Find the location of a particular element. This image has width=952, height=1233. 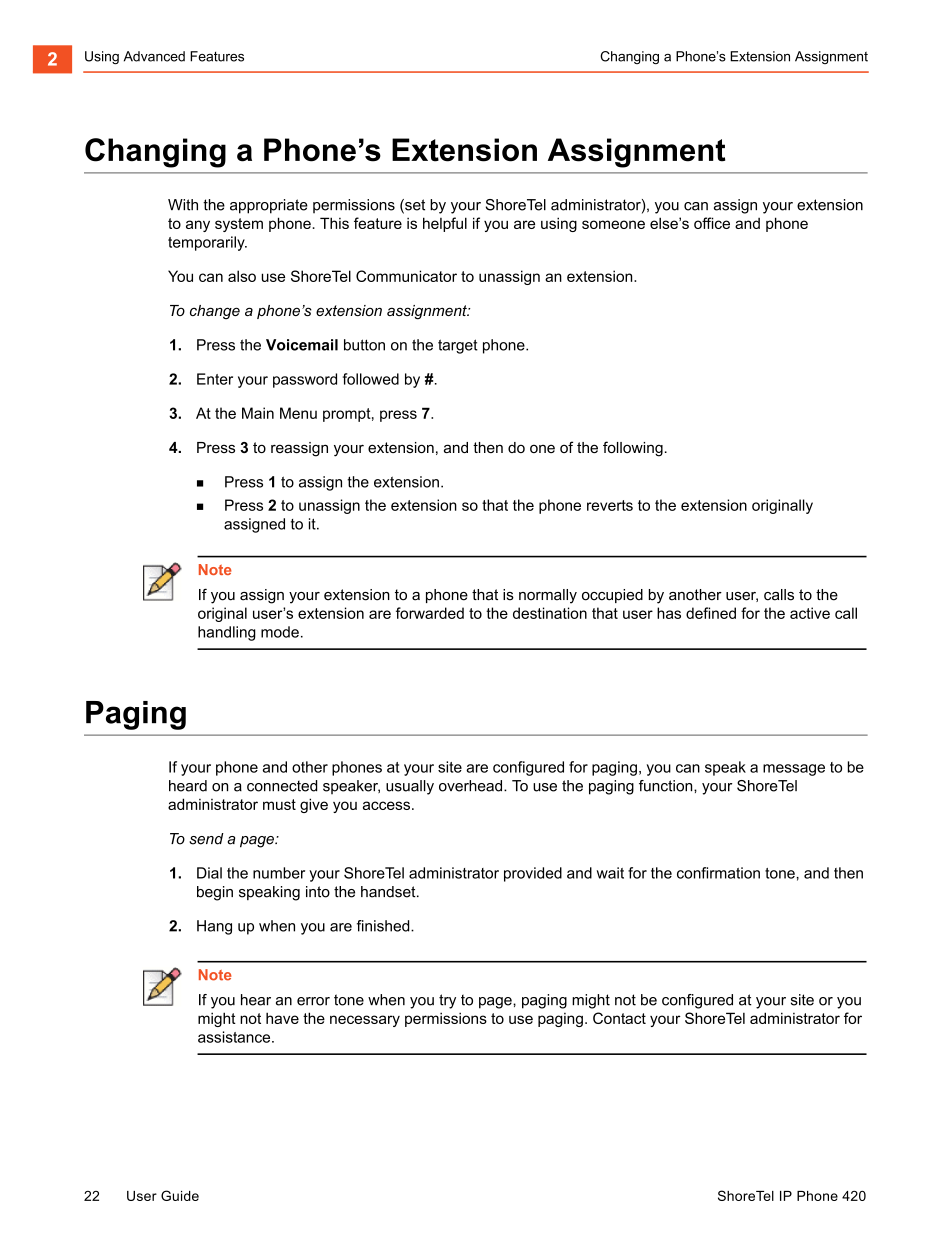

try is located at coordinates (447, 1001).
